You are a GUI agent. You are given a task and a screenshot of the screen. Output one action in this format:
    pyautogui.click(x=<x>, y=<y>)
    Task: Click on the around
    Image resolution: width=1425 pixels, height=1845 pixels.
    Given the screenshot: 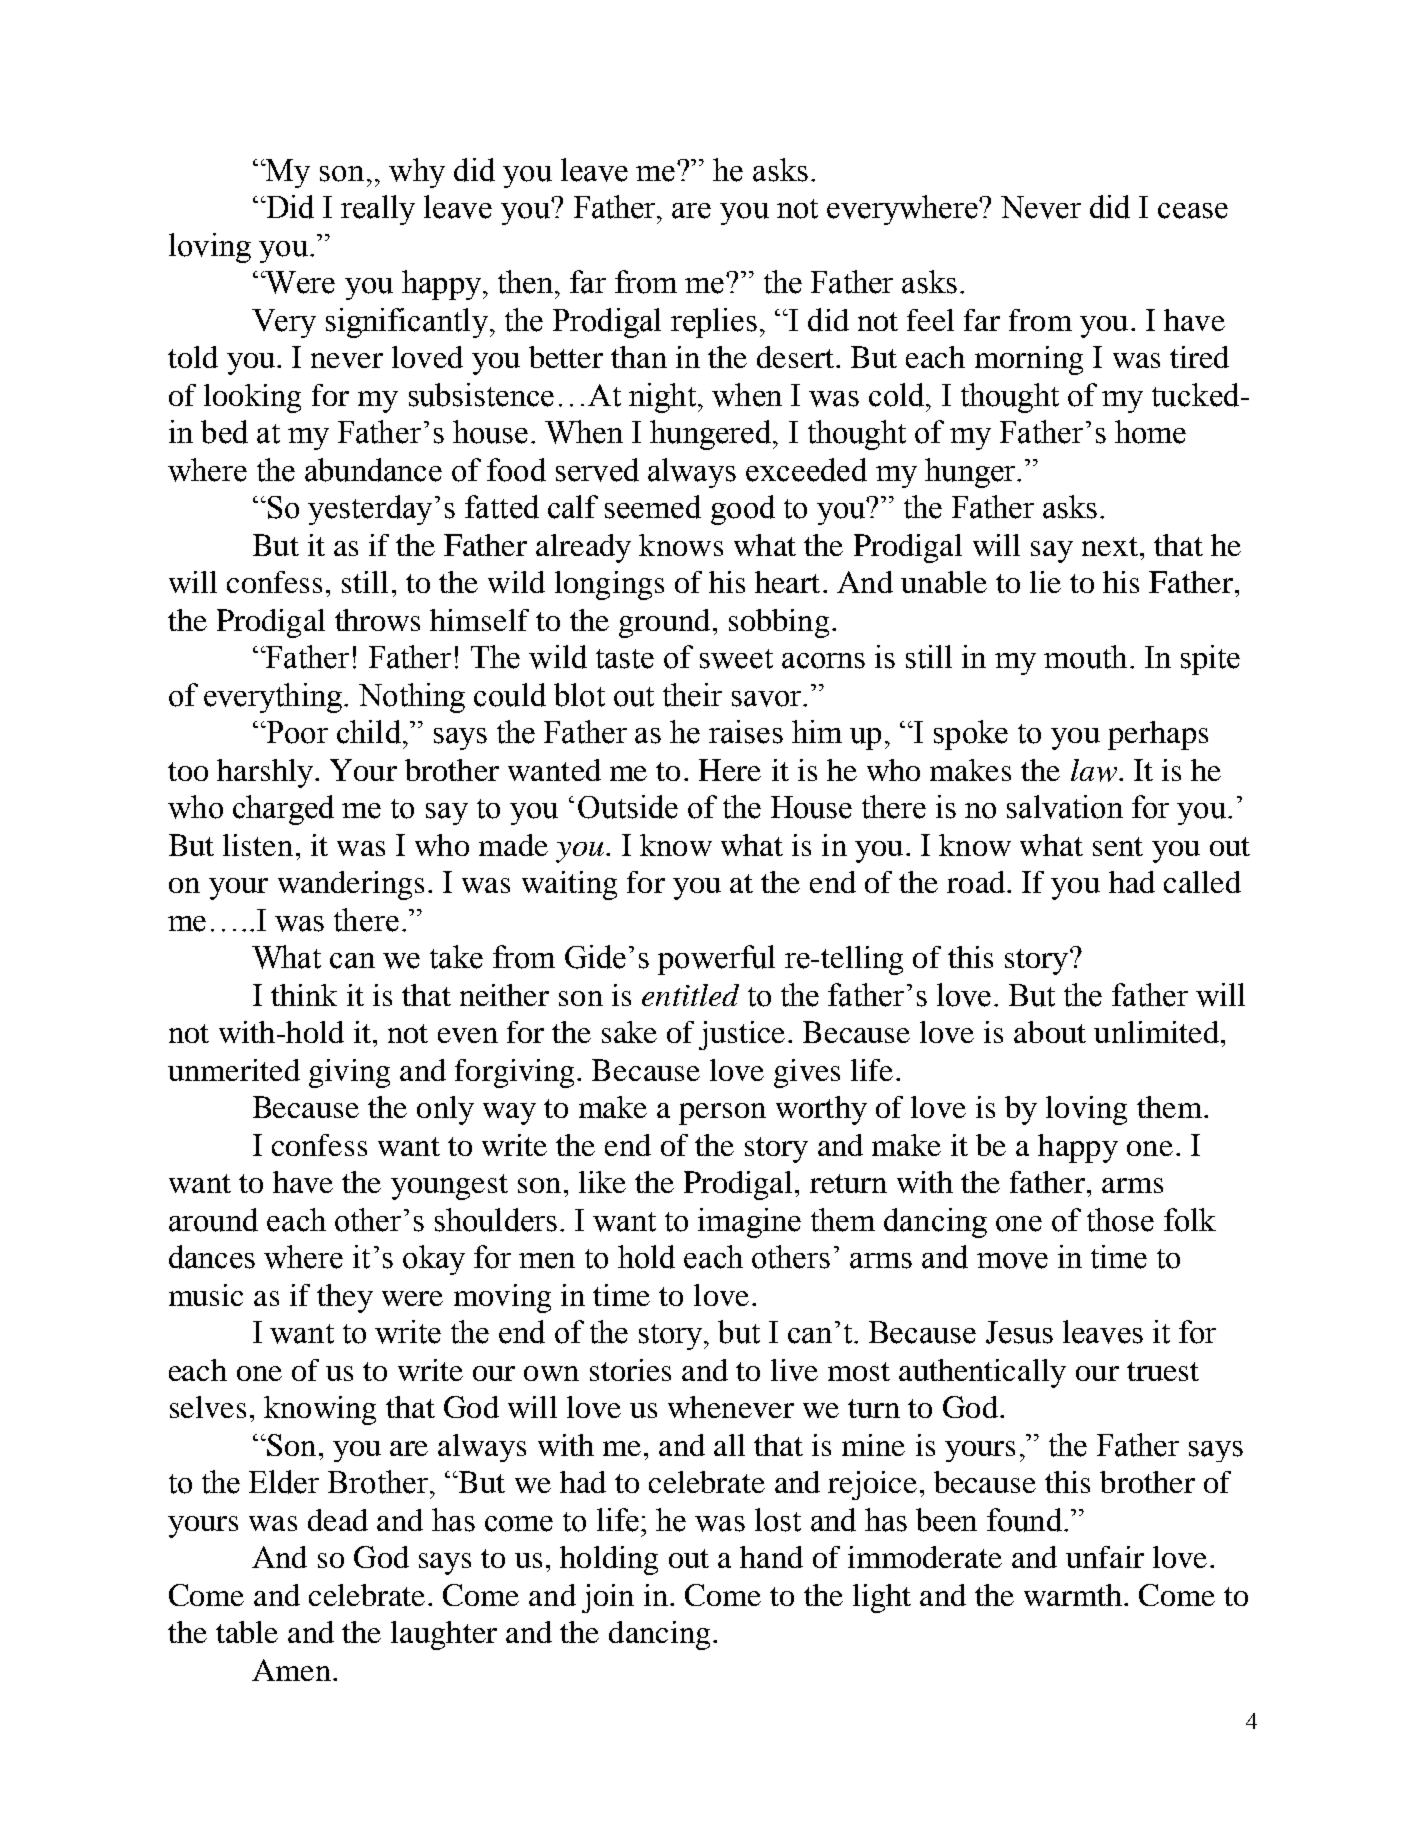 What is the action you would take?
    pyautogui.click(x=213, y=1220)
